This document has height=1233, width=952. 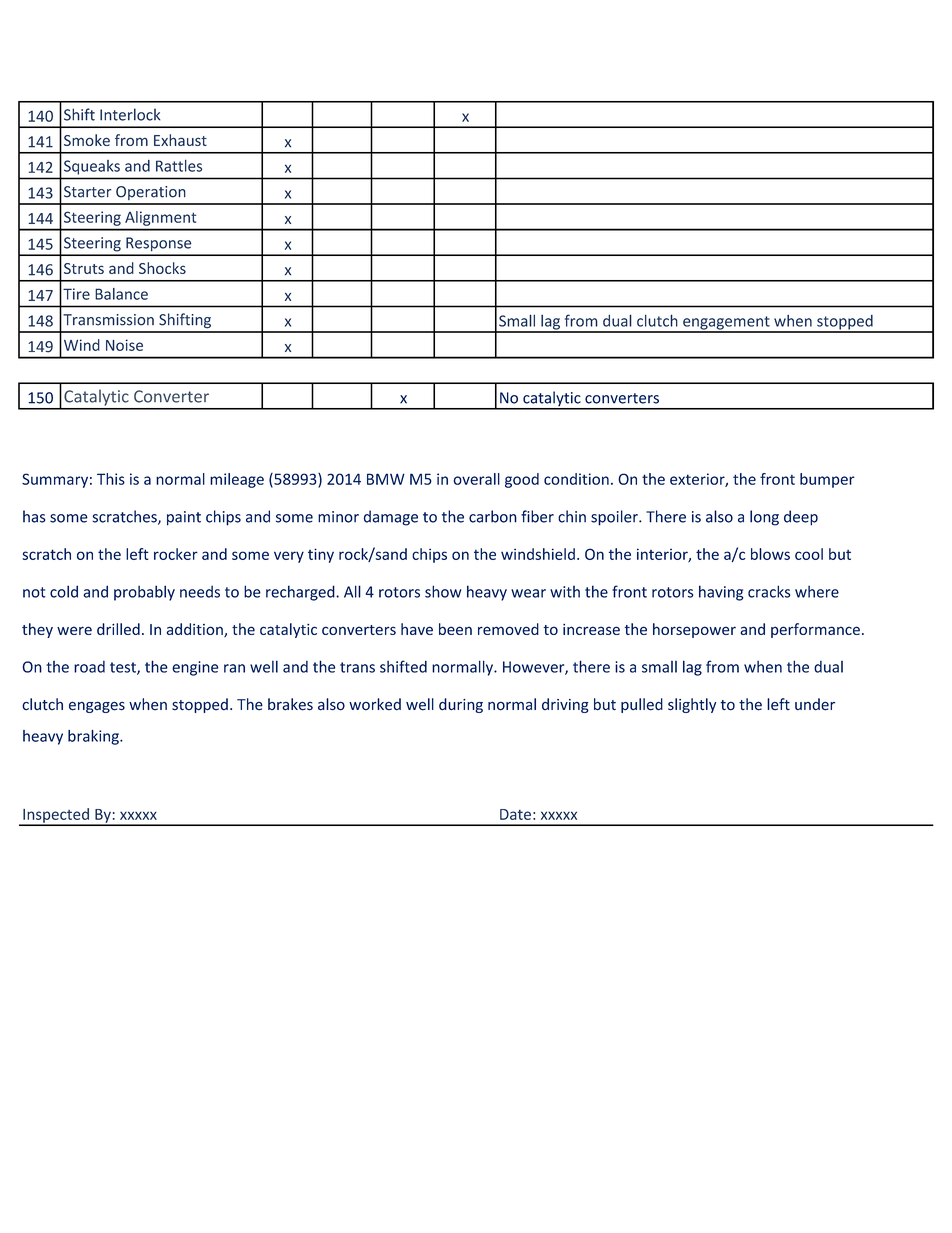 What do you see at coordinates (180, 140) in the document?
I see `Exhaust` at bounding box center [180, 140].
